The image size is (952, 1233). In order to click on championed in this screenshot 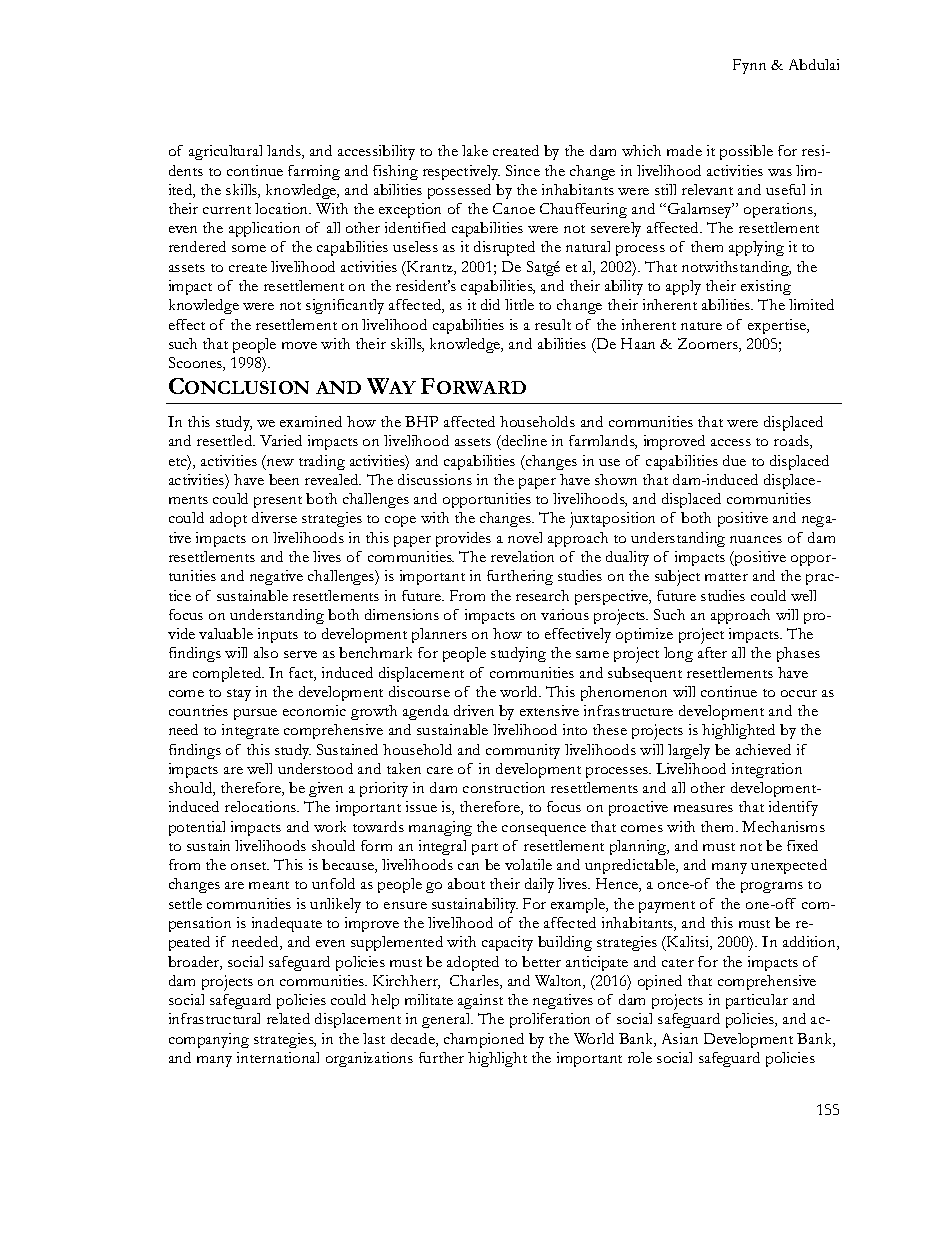, I will do `click(484, 1040)`.
